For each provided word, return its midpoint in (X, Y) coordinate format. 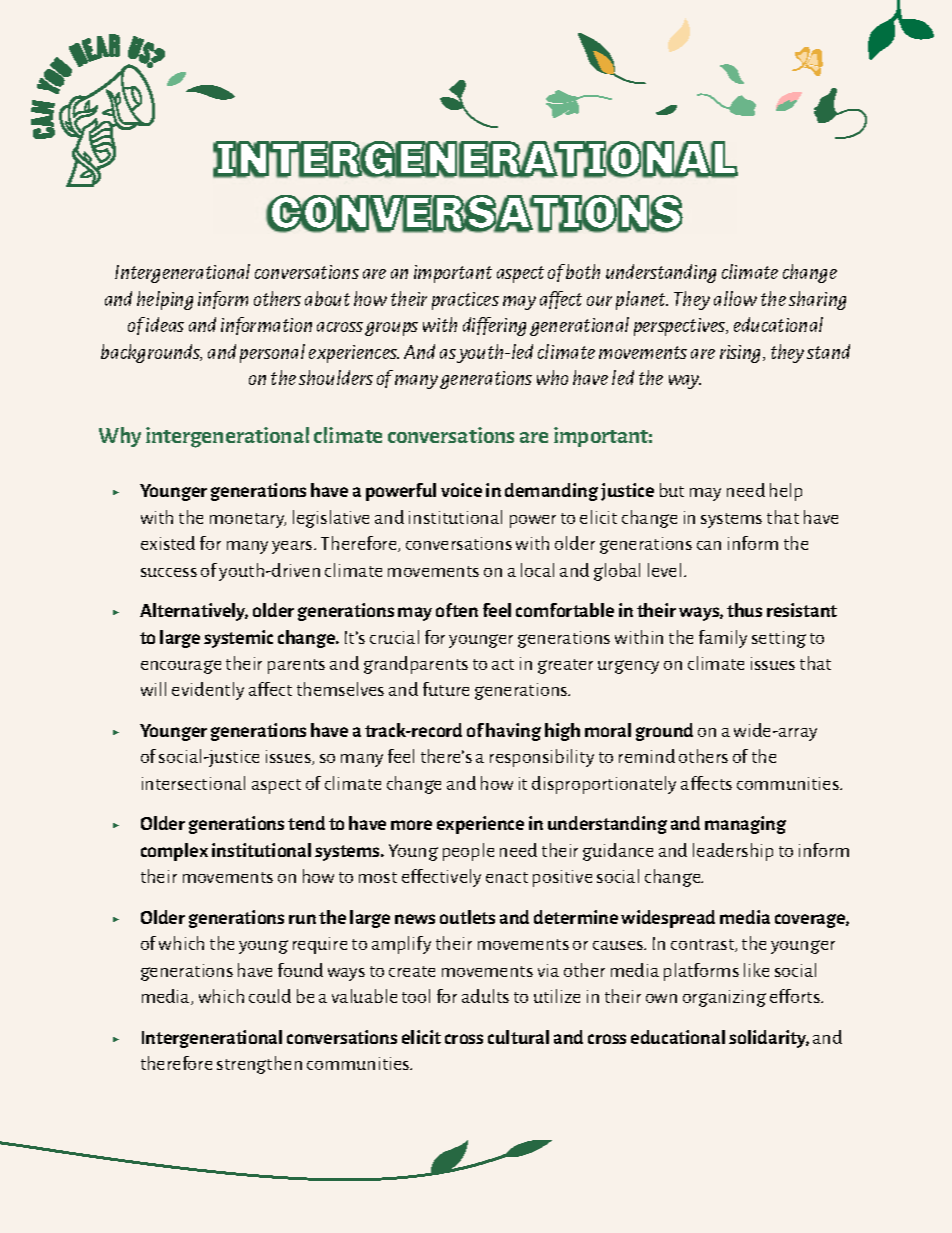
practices (465, 301)
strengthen (259, 1065)
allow (735, 298)
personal (272, 353)
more (411, 825)
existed (168, 543)
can (709, 545)
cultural (518, 1037)
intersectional (193, 783)
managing (745, 825)
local (537, 570)
